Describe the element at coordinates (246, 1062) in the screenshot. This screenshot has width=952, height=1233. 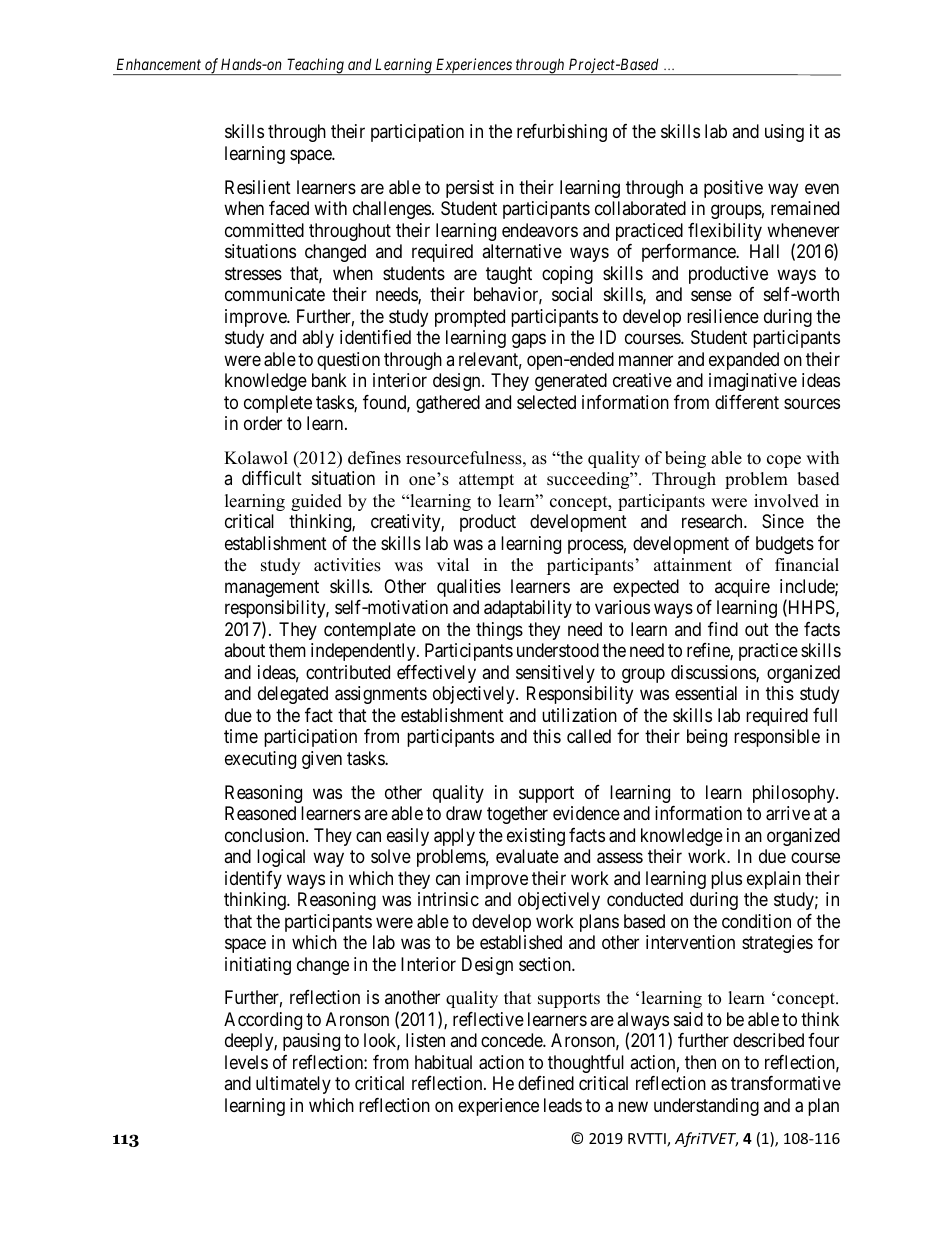
I see `levels` at that location.
